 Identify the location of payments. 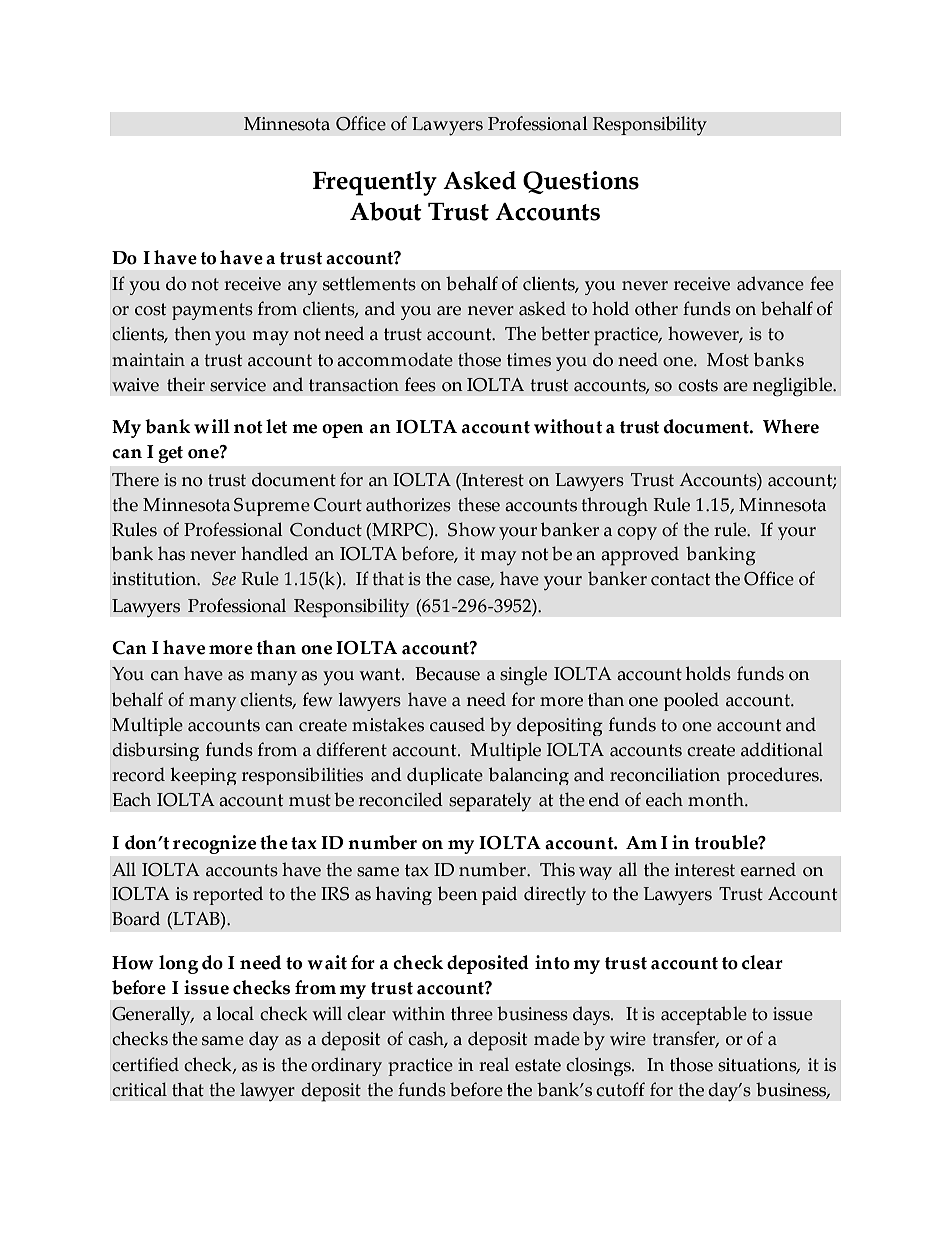
(212, 311).
